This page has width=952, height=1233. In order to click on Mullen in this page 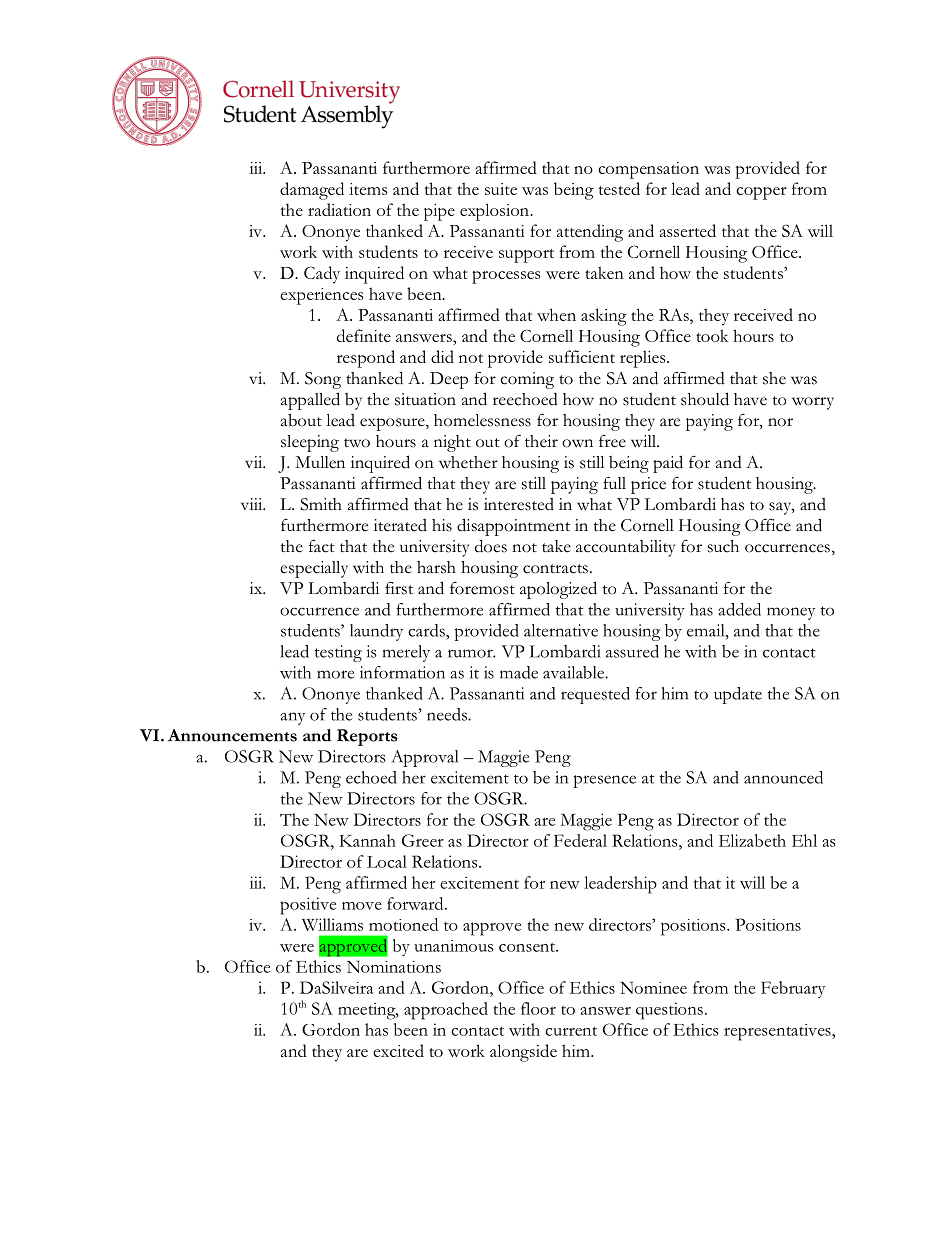, I will do `click(320, 462)`.
